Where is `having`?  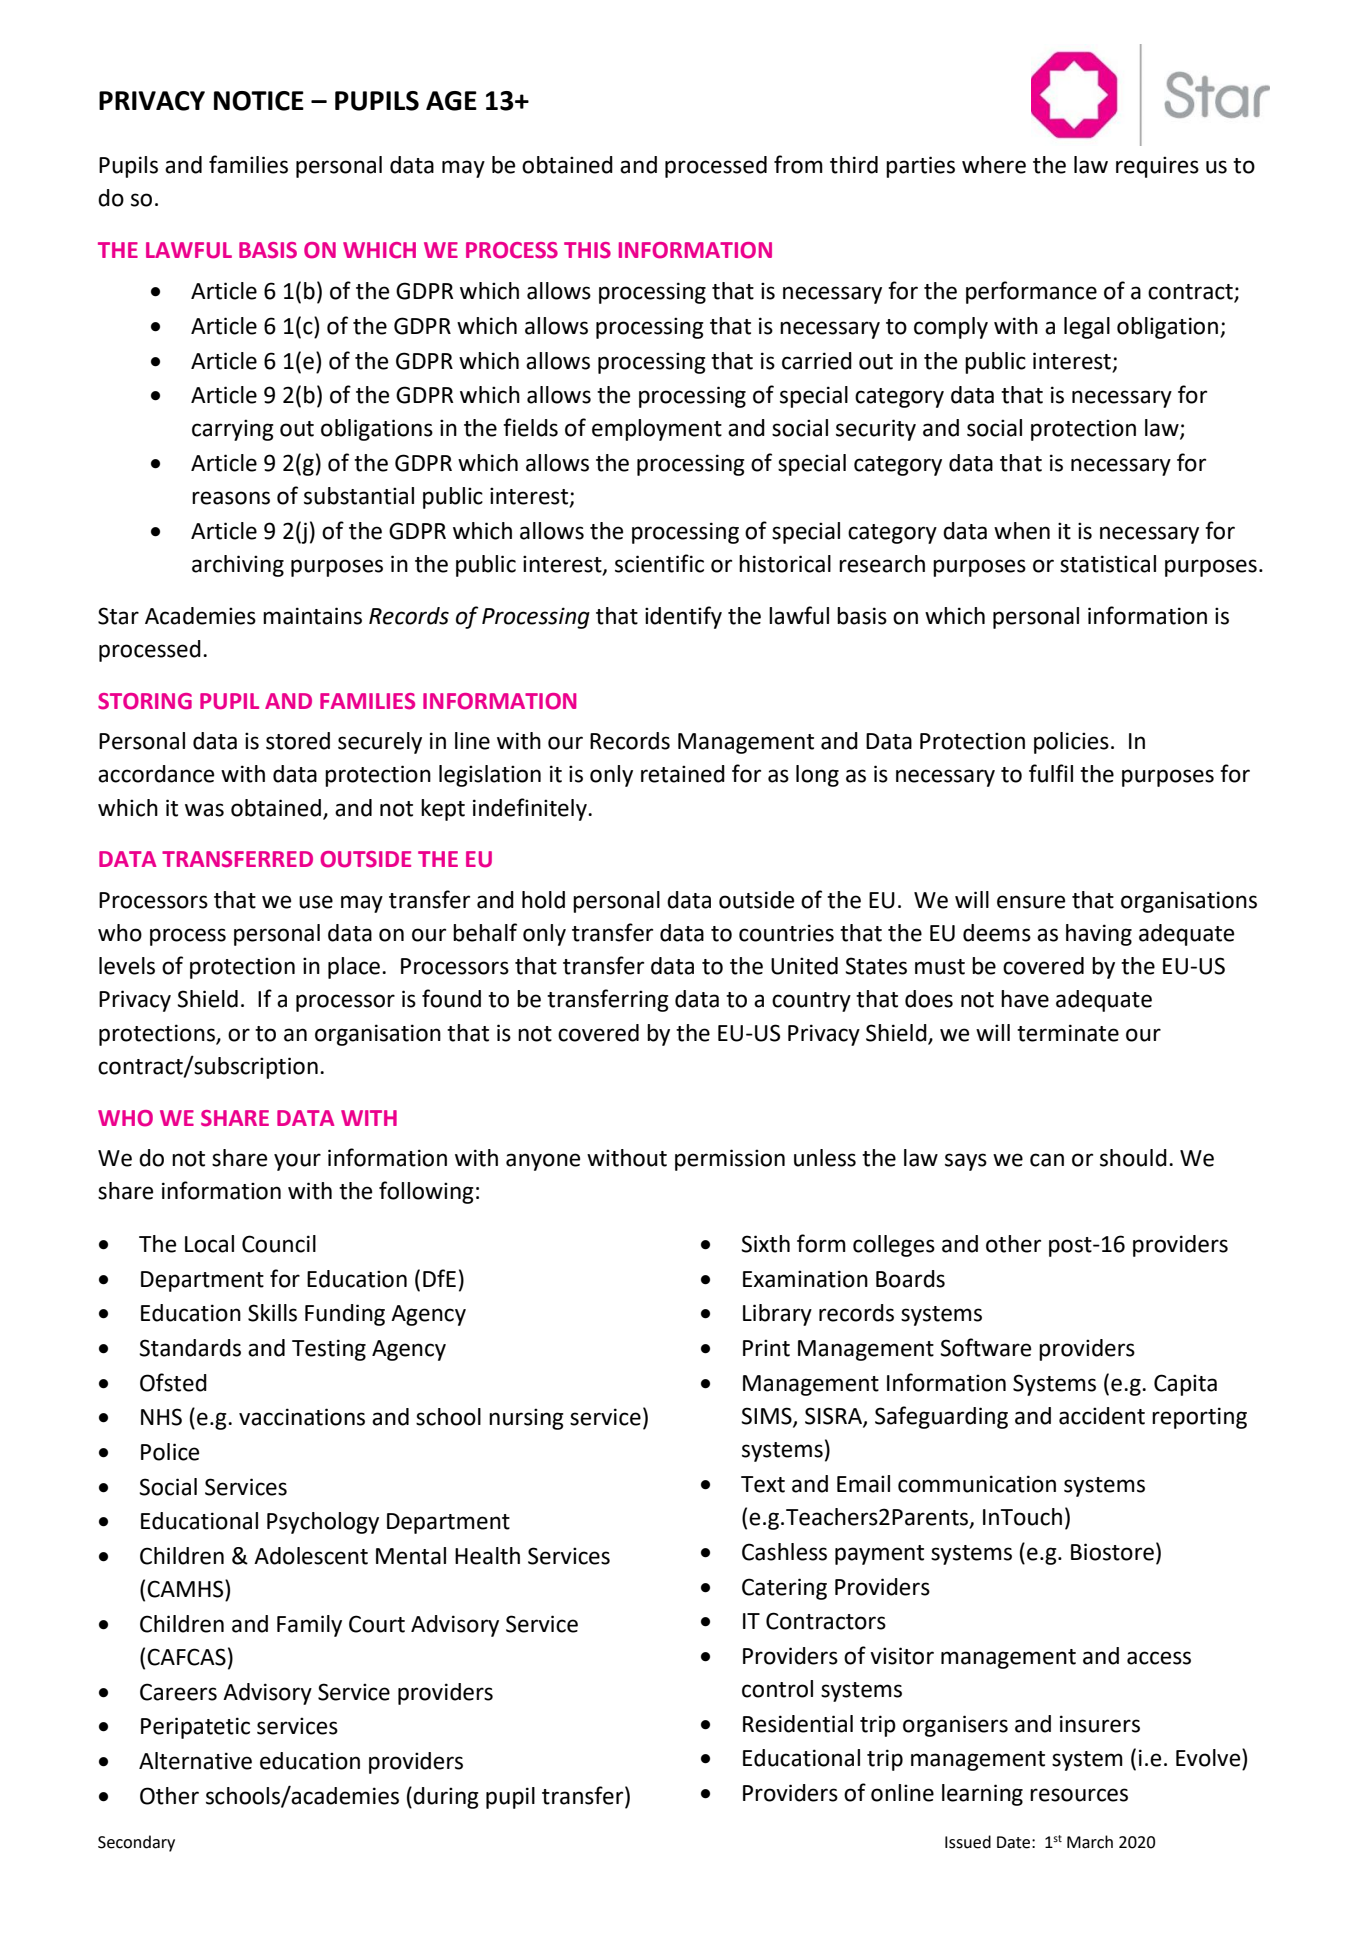
having is located at coordinates (1099, 935).
